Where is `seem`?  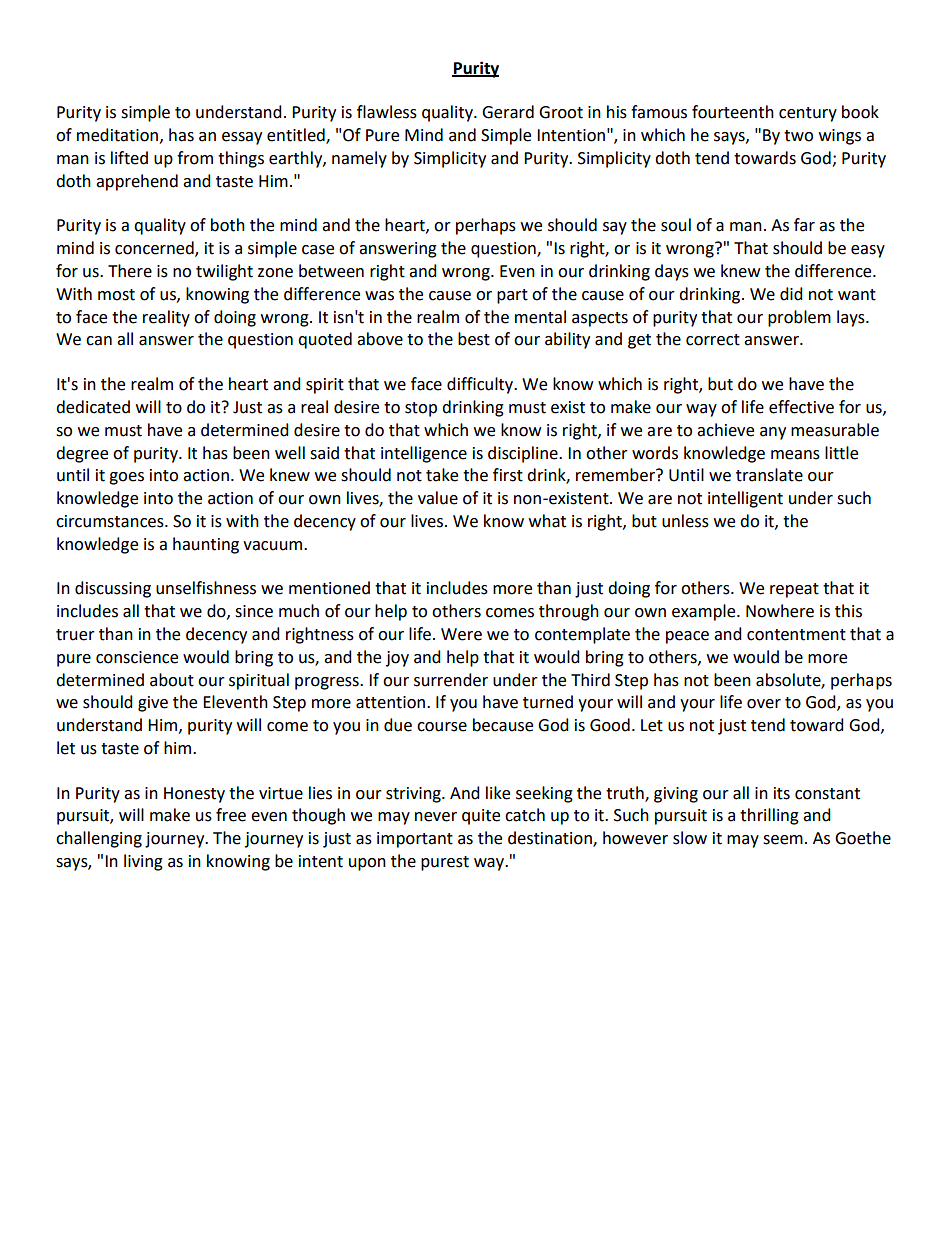
seem is located at coordinates (783, 840).
